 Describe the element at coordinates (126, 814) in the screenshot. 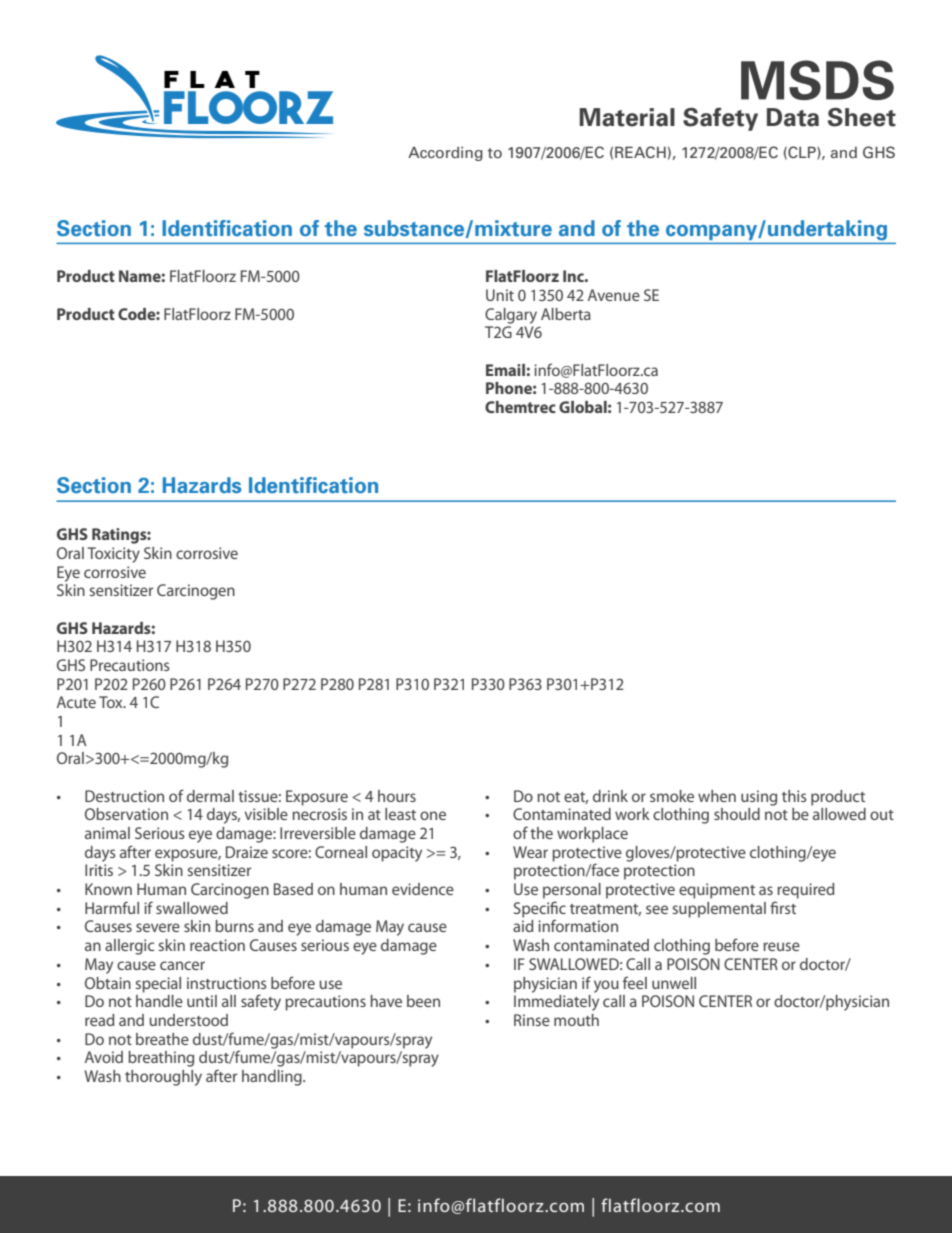

I see `Observation` at that location.
